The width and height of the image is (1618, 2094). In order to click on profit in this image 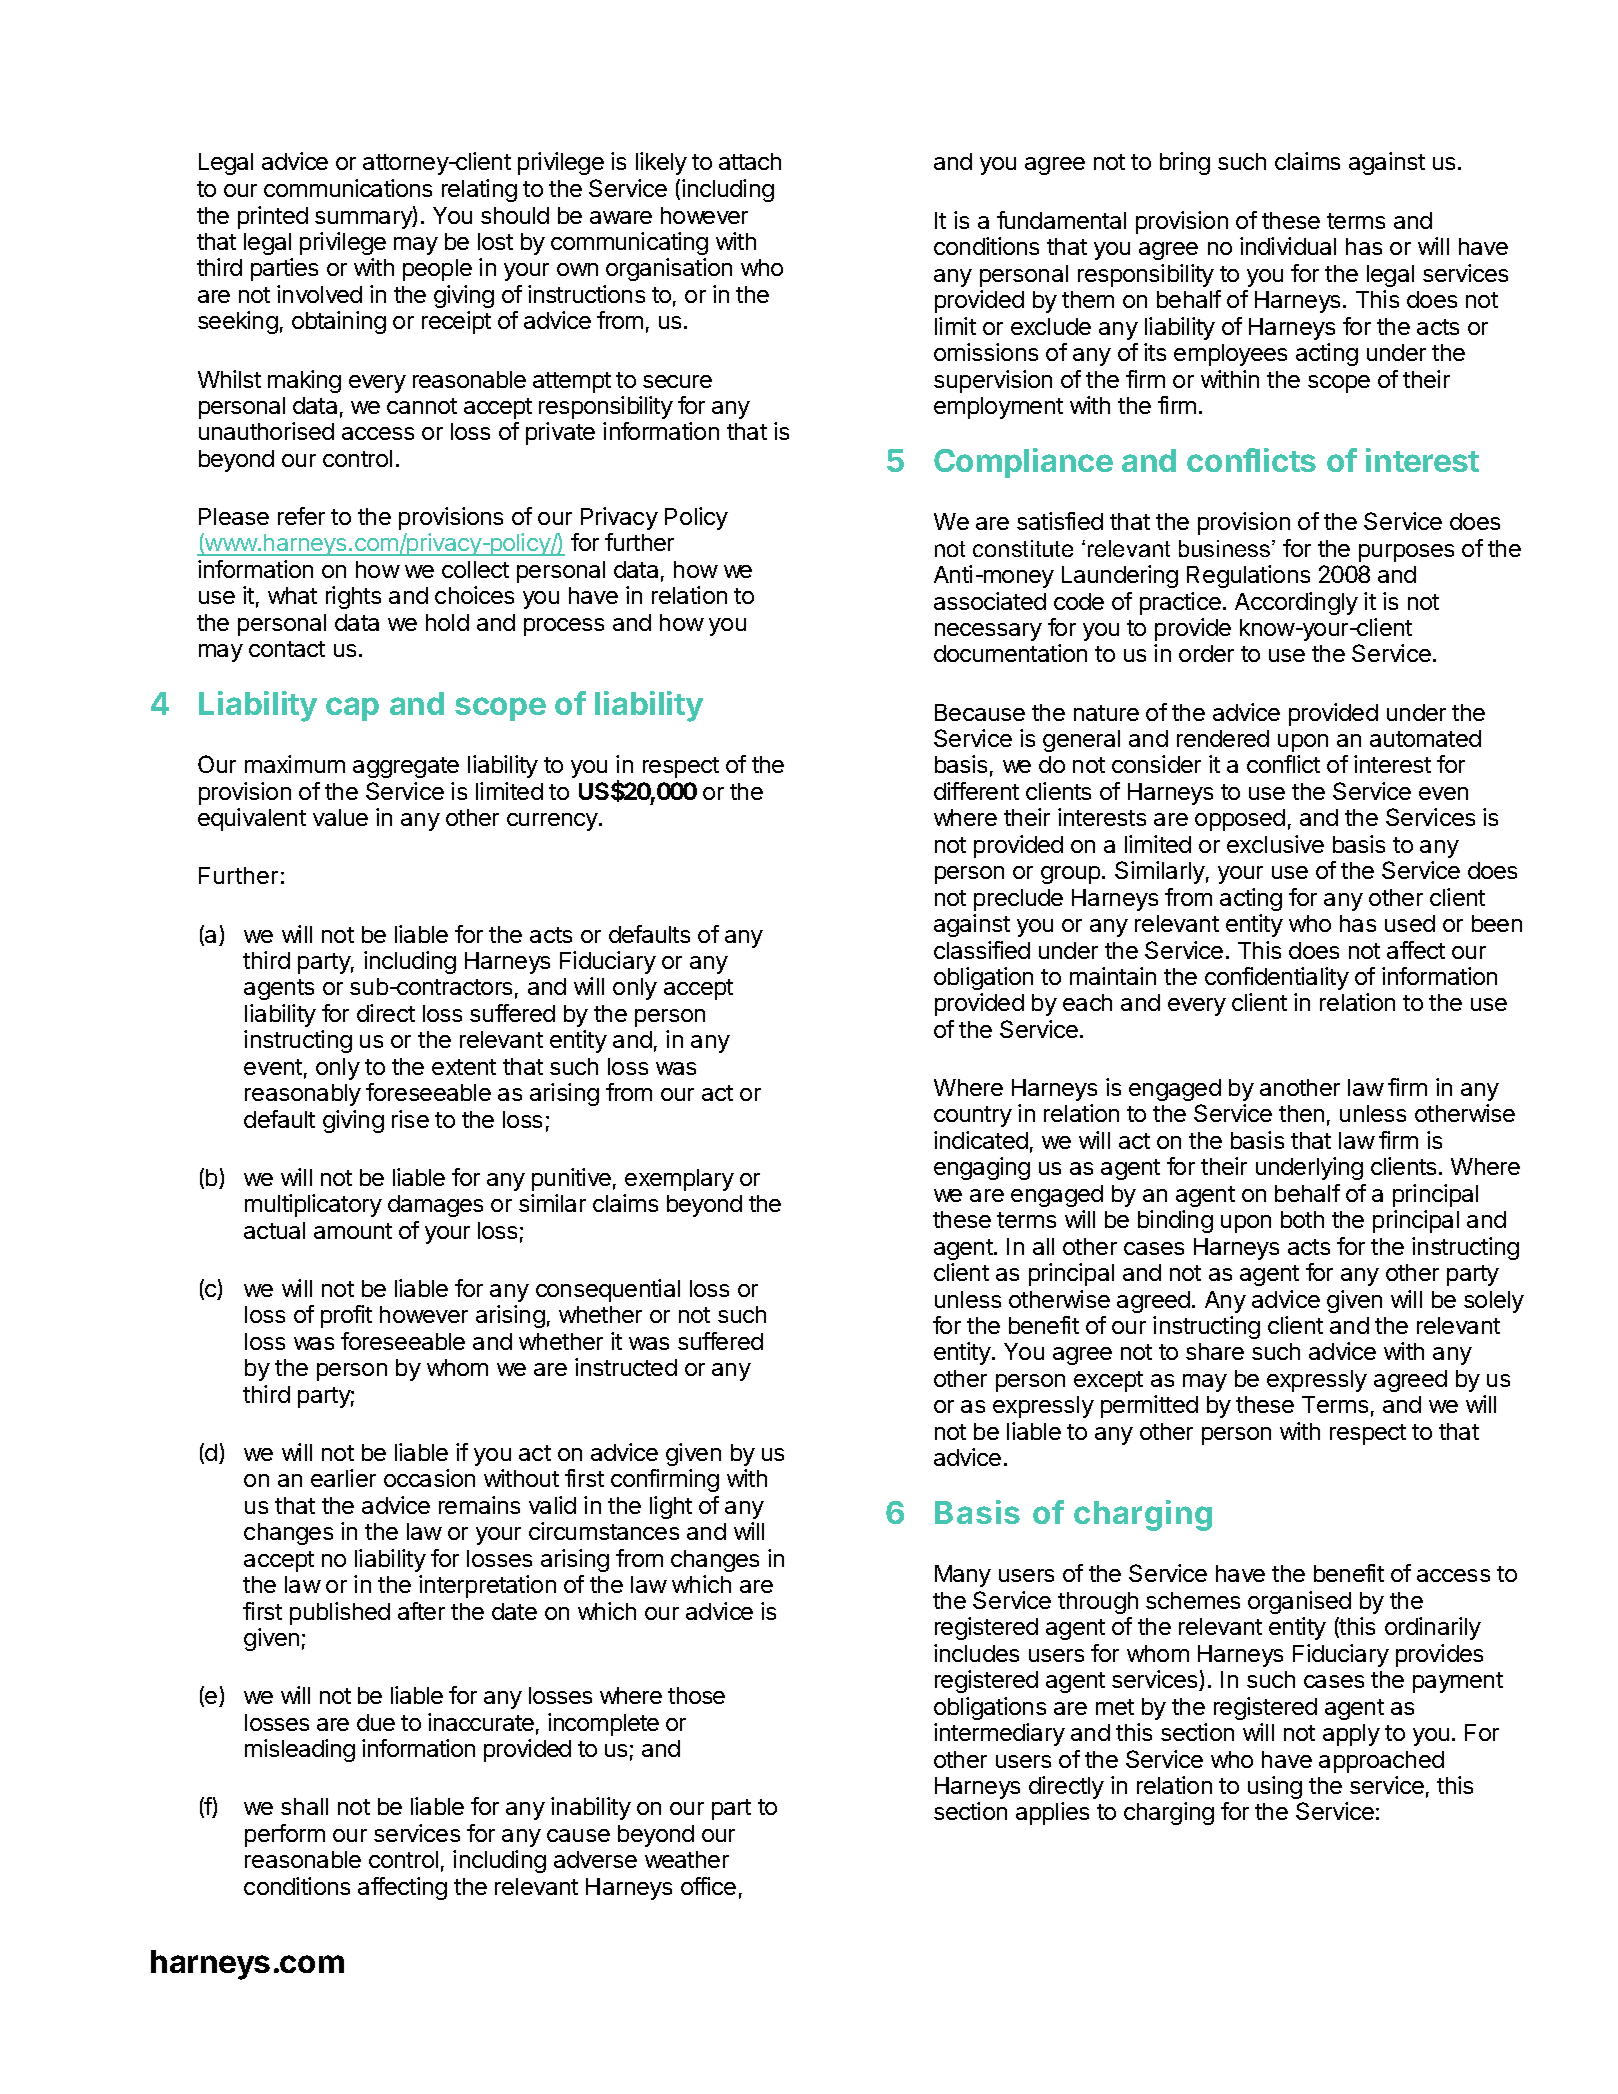, I will do `click(346, 1316)`.
